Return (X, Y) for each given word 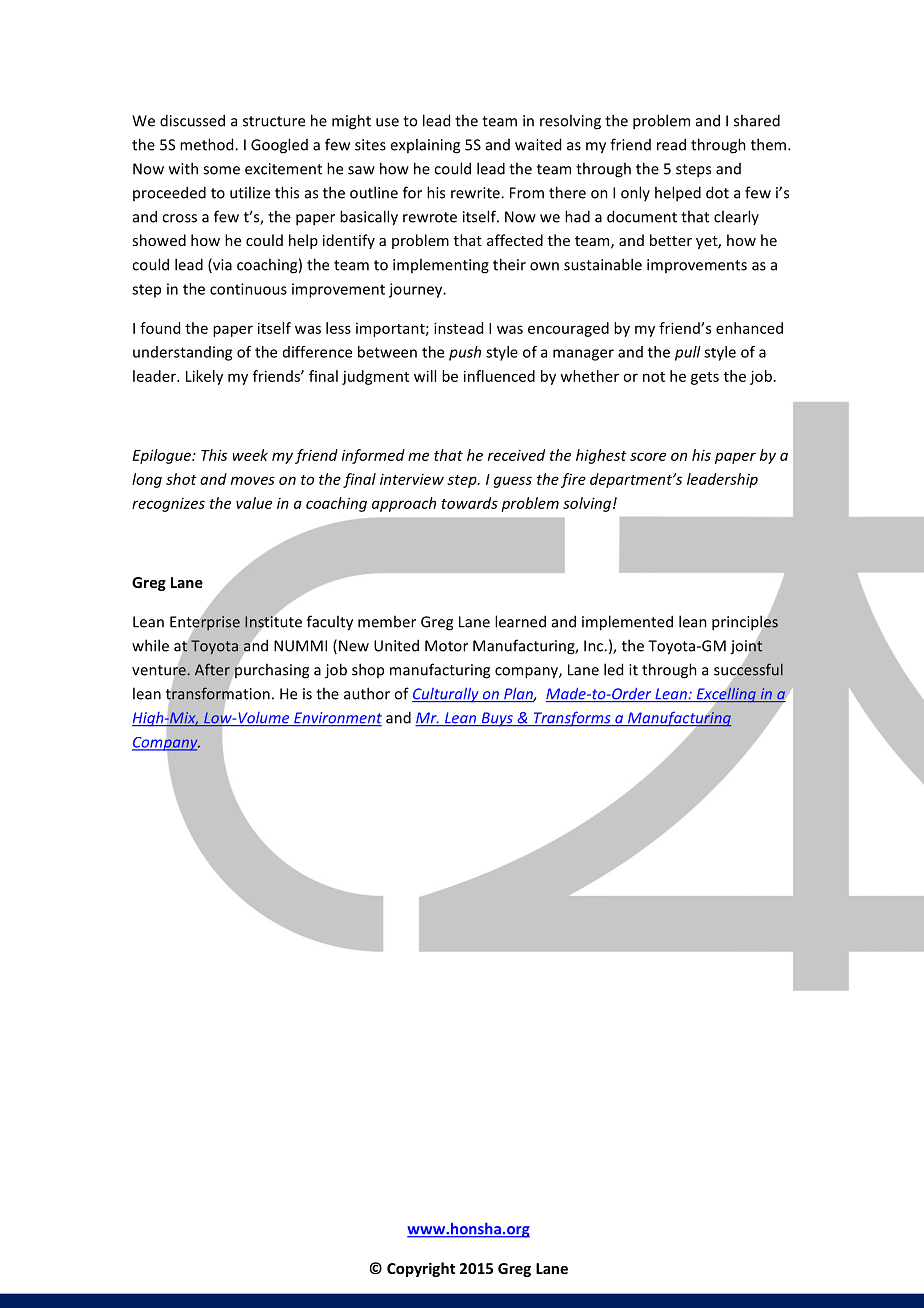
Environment (337, 719)
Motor (446, 646)
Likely (204, 377)
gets (705, 378)
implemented (627, 623)
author (367, 693)
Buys (497, 719)
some (221, 170)
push (465, 353)
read (671, 144)
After (212, 669)
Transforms (572, 719)
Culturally (446, 695)
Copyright (421, 1269)
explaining (425, 146)
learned (520, 621)
